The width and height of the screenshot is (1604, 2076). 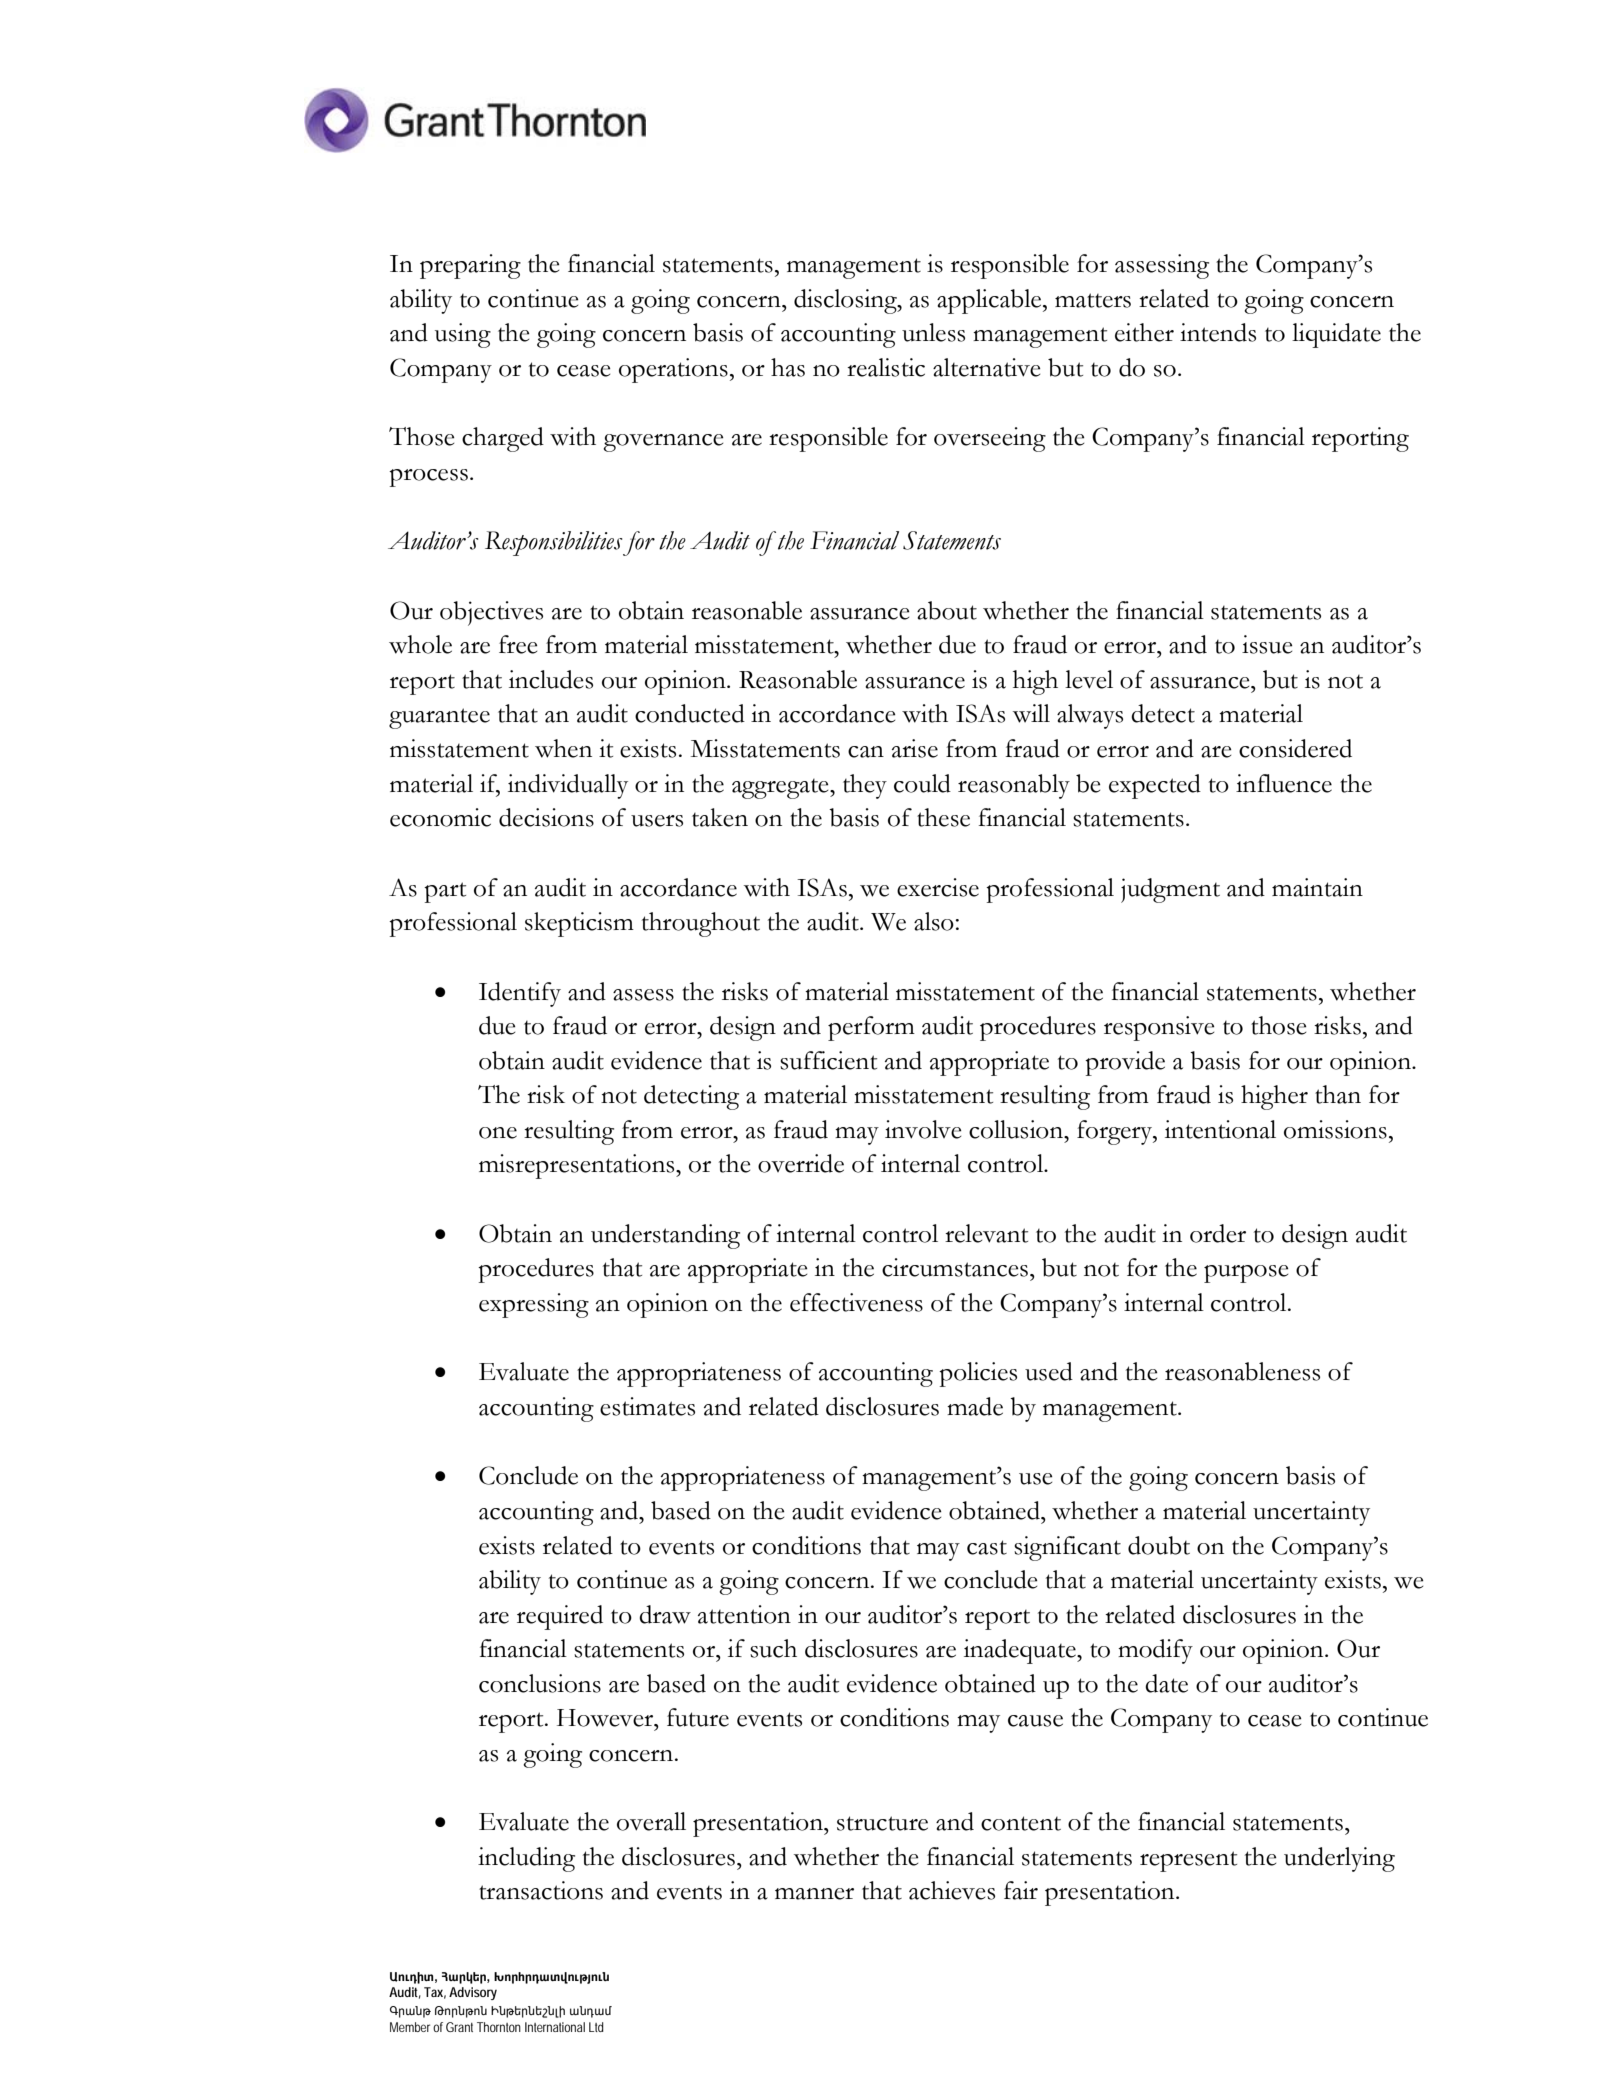 What do you see at coordinates (975, 1406) in the screenshot?
I see `made` at bounding box center [975, 1406].
